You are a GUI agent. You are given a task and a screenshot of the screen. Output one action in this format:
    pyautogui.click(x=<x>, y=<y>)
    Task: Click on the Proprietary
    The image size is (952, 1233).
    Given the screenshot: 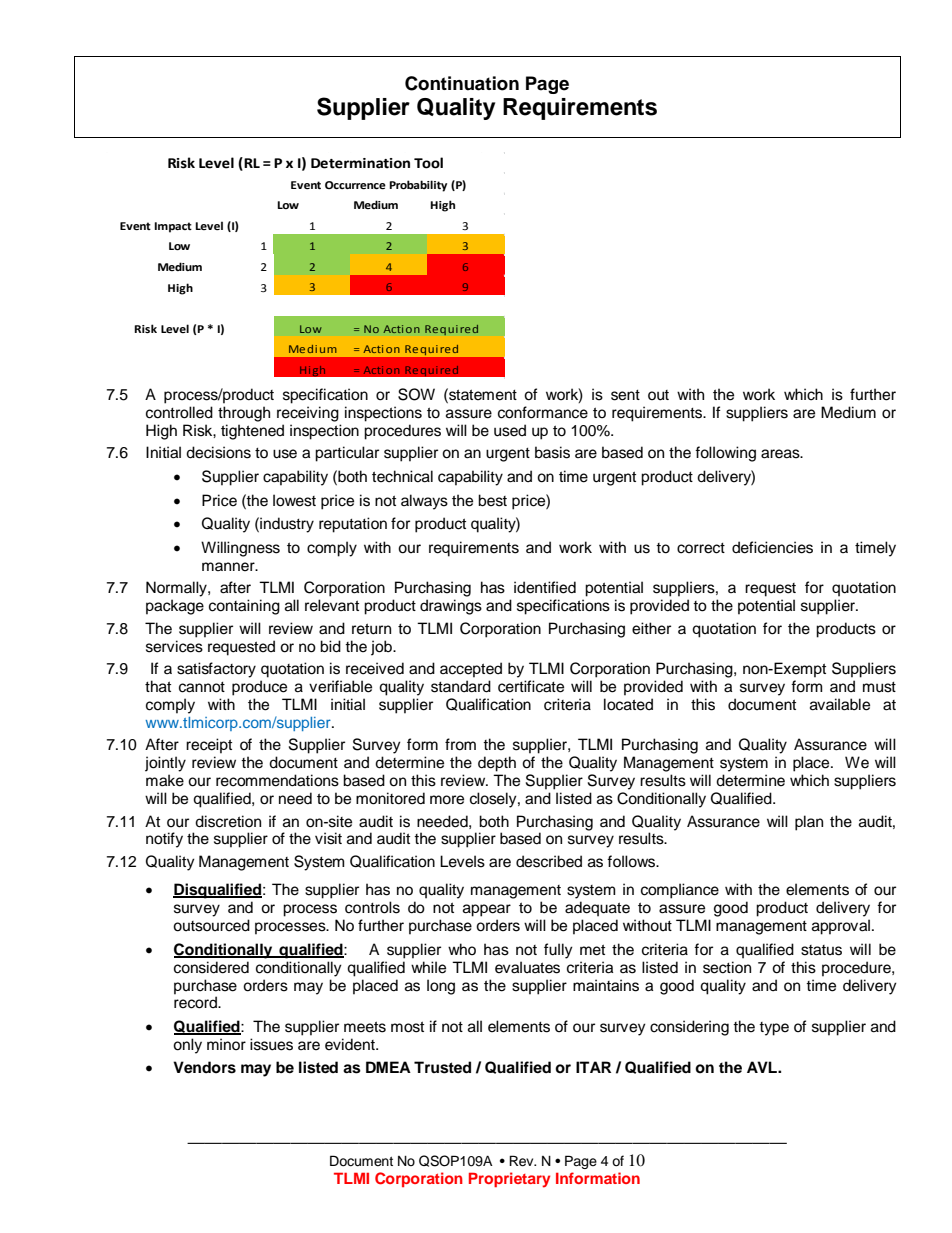 What is the action you would take?
    pyautogui.click(x=509, y=1180)
